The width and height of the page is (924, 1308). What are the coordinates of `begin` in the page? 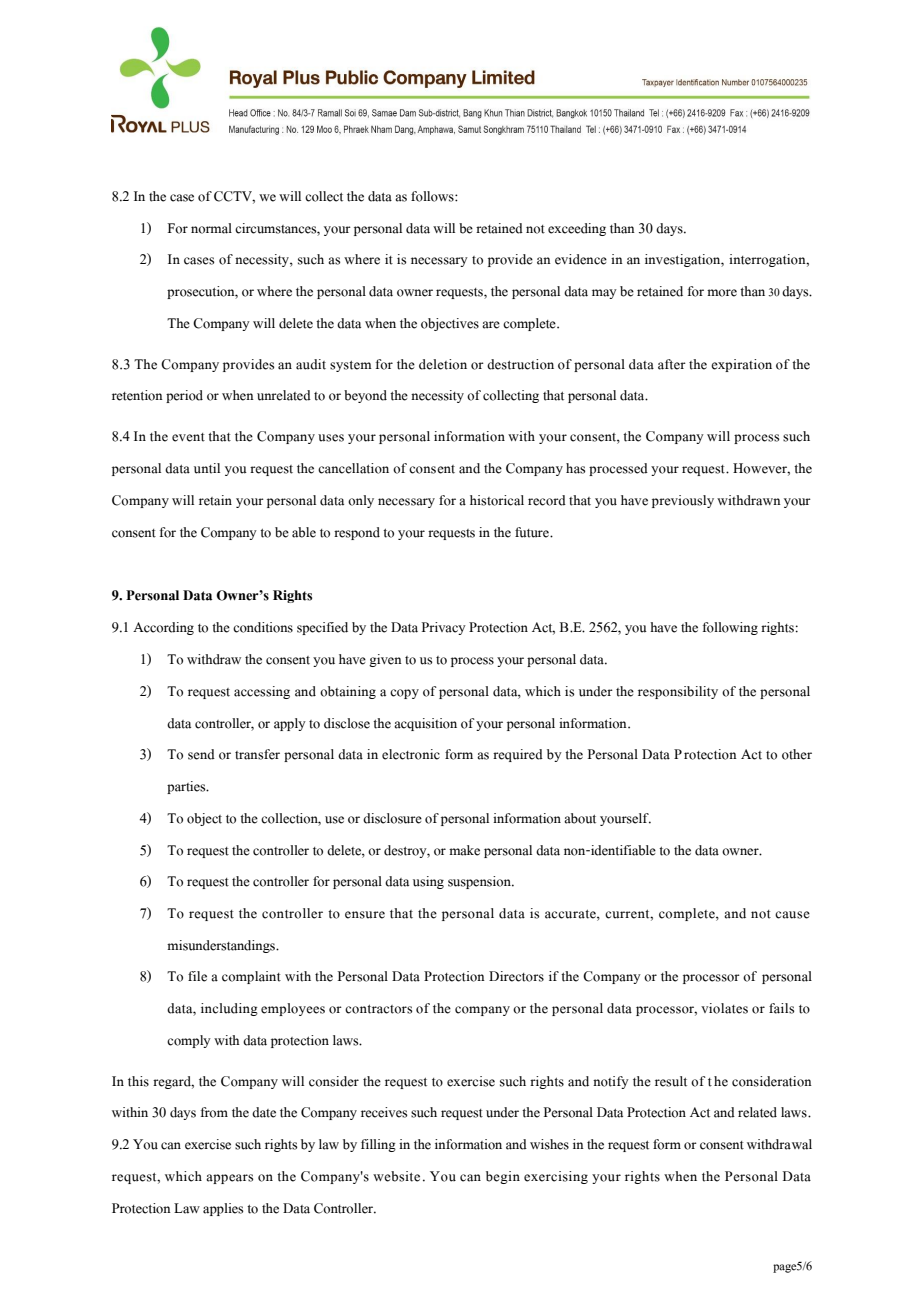 It's located at (503, 1177).
